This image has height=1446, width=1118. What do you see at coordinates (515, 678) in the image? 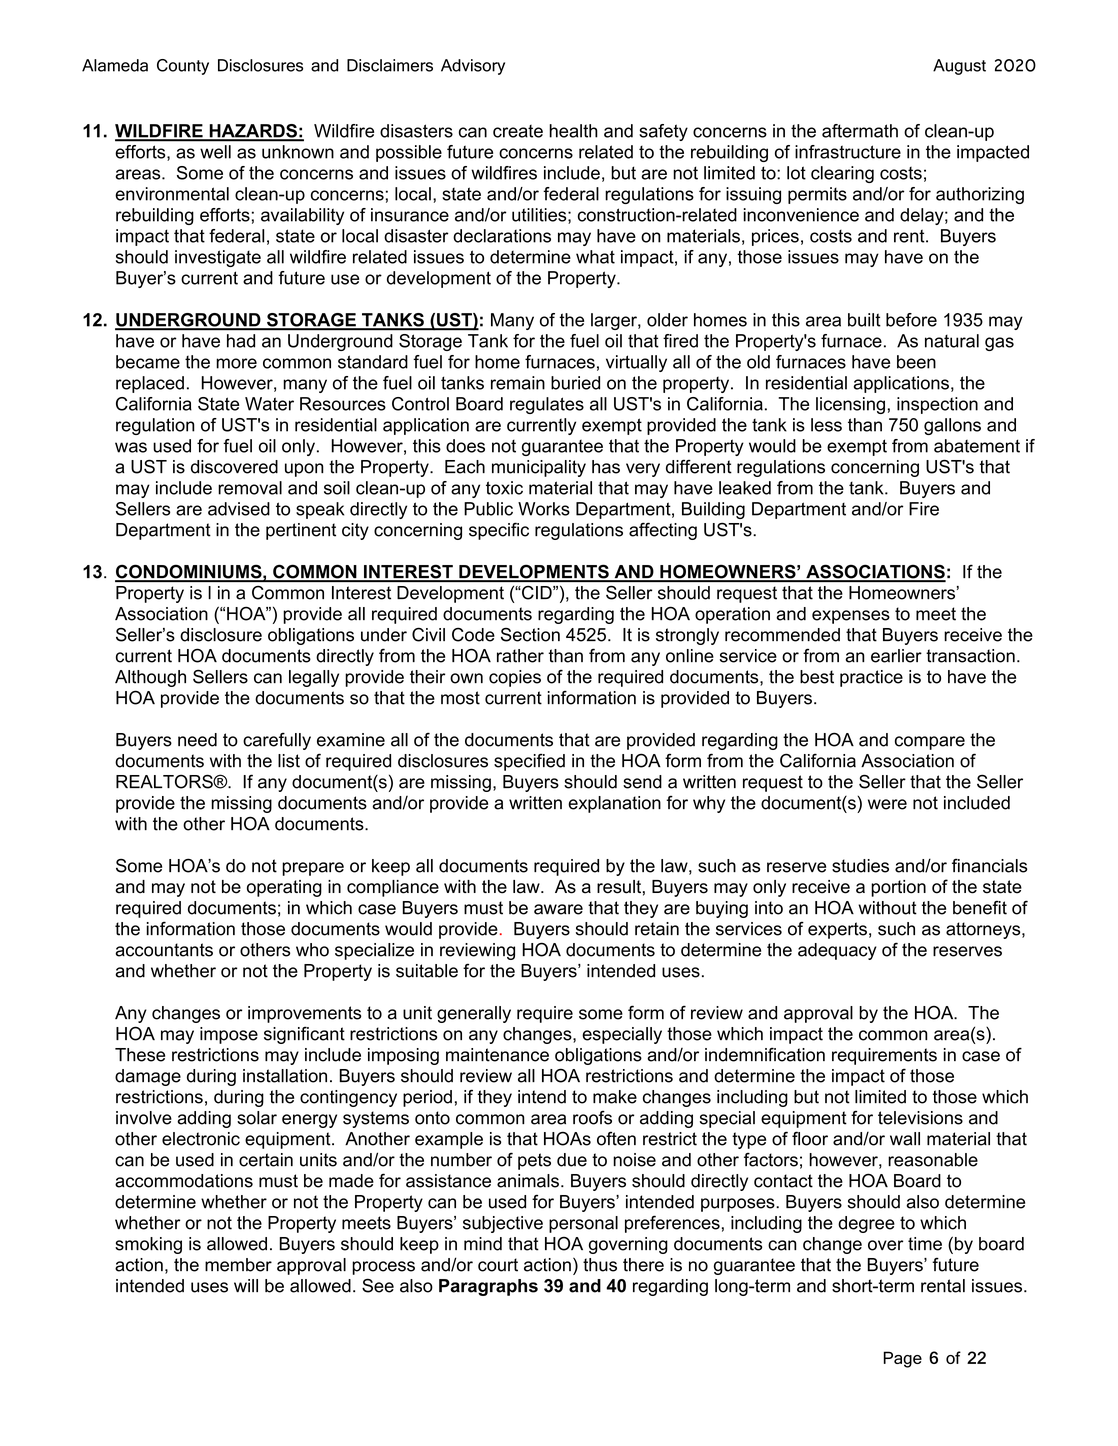
I see `copies` at bounding box center [515, 678].
